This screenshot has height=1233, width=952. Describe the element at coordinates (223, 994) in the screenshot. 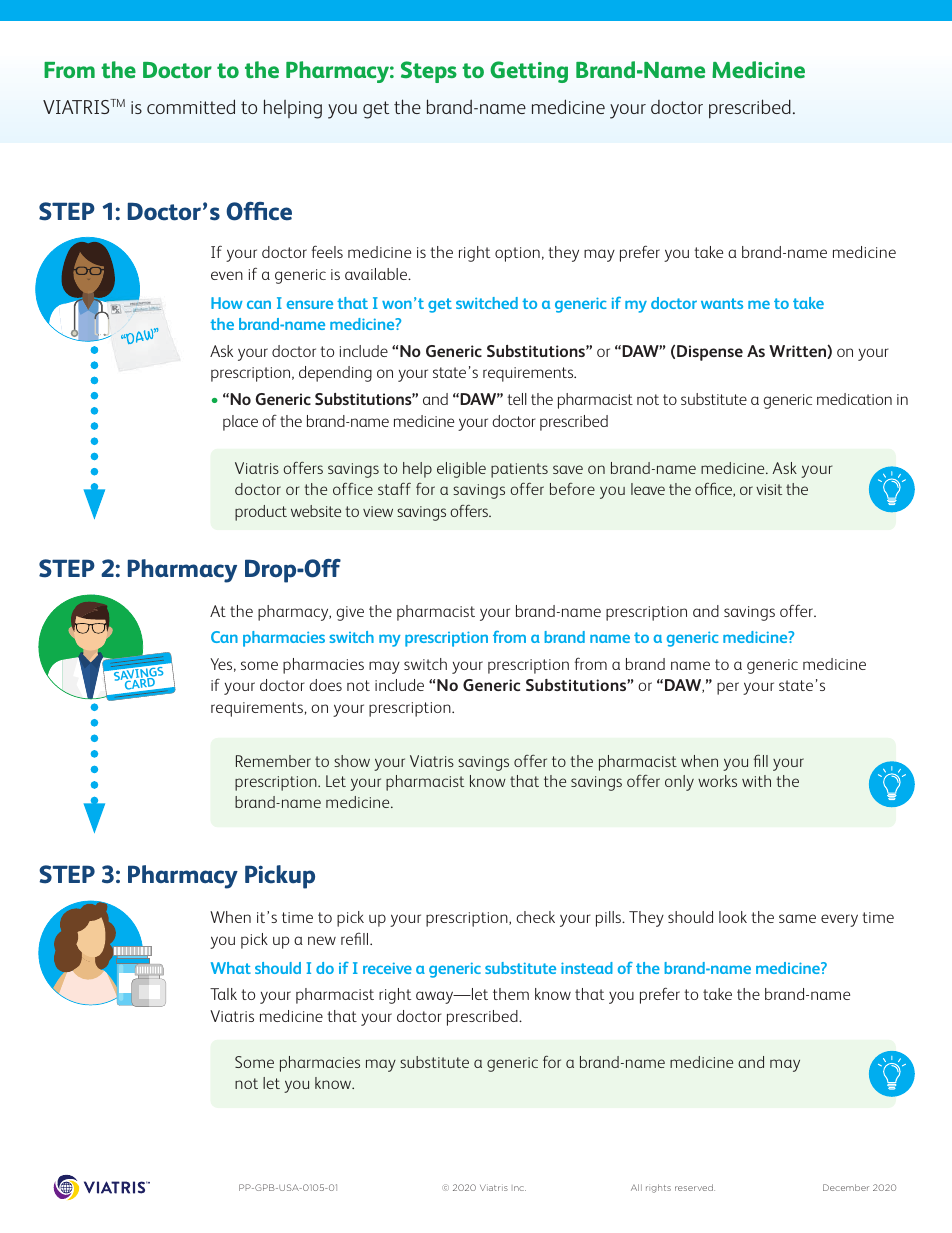

I see `Talk` at that location.
